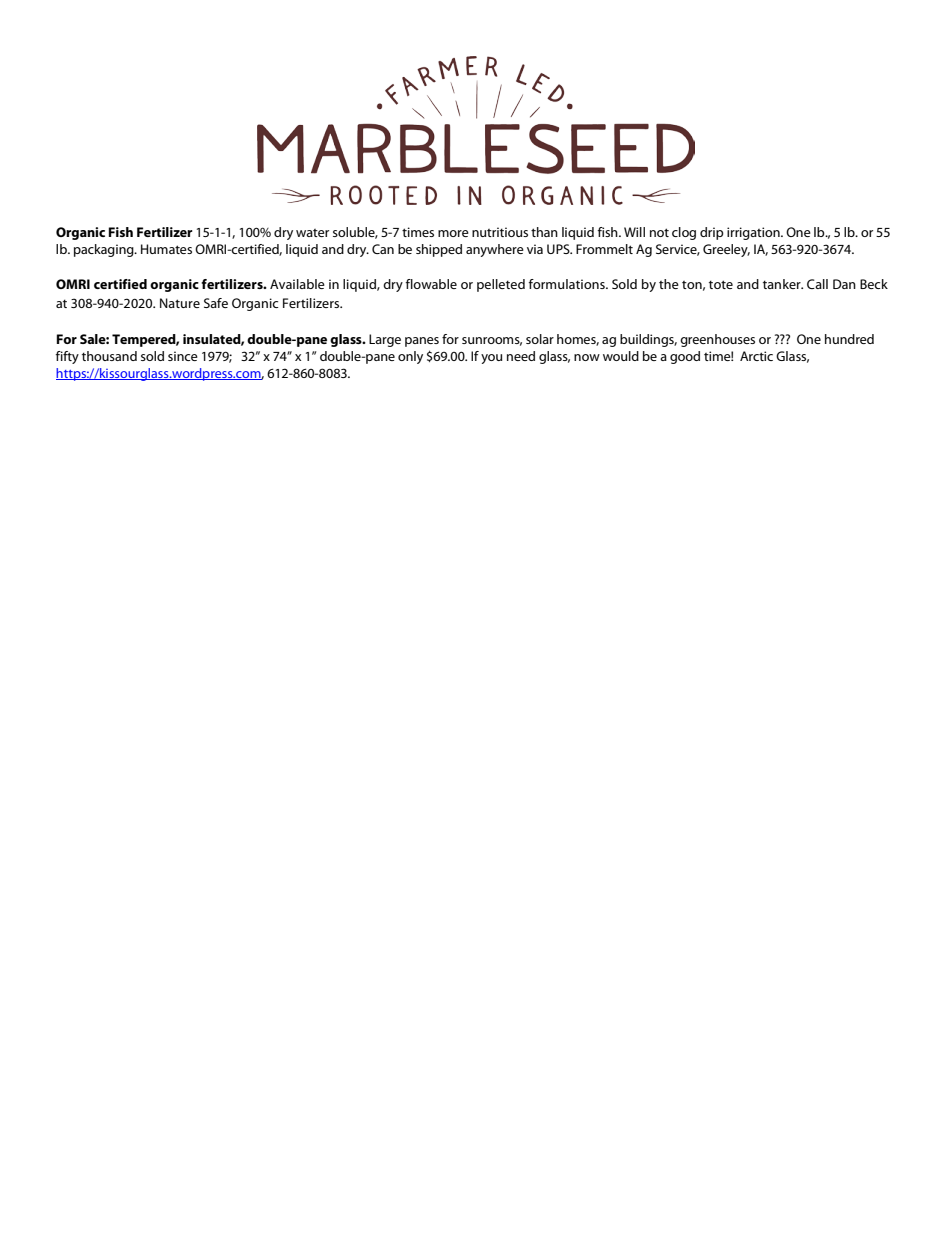 The image size is (952, 1233). Describe the element at coordinates (754, 233) in the page. I see `irrigation` at that location.
